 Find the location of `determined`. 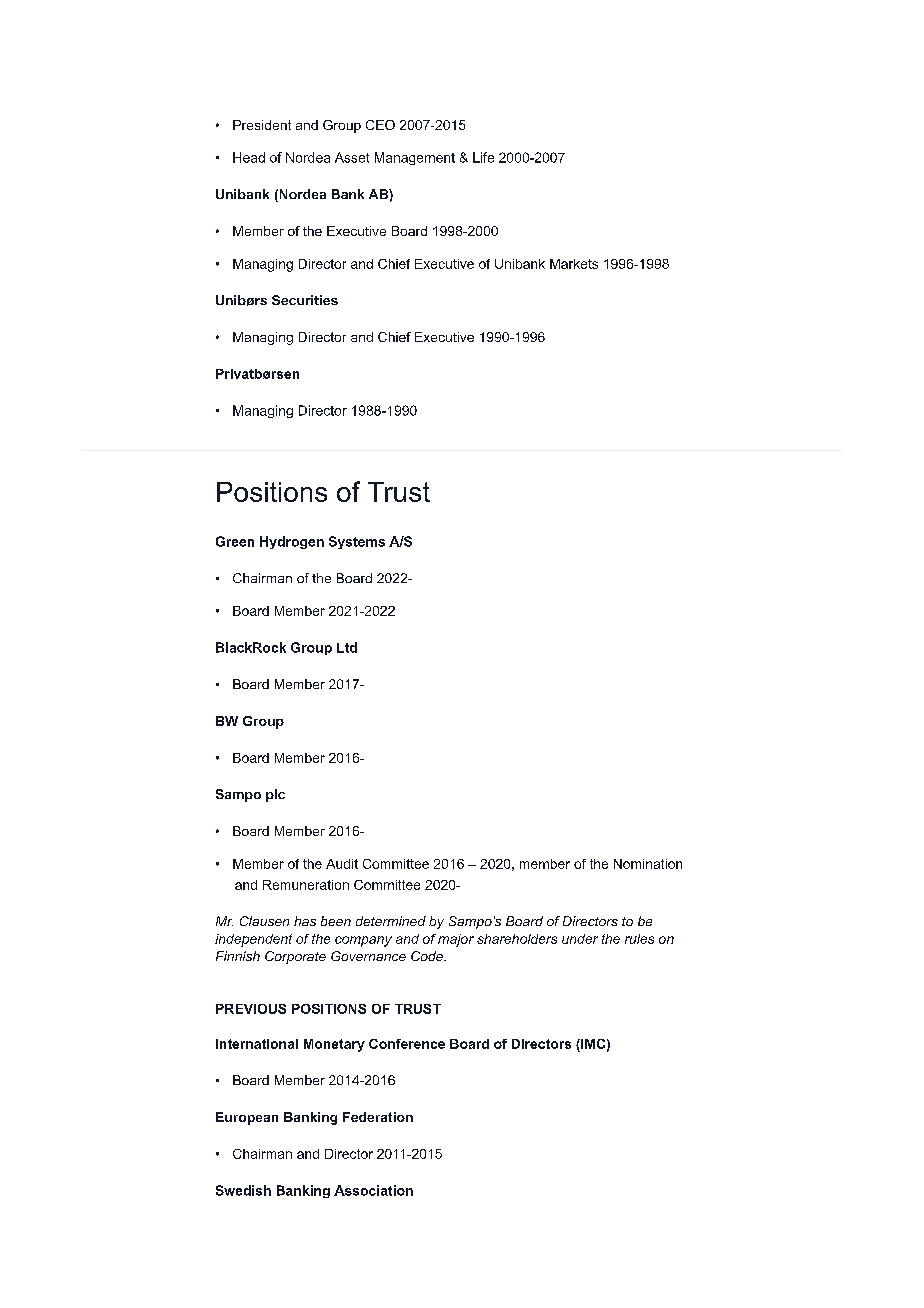

determined is located at coordinates (391, 921).
